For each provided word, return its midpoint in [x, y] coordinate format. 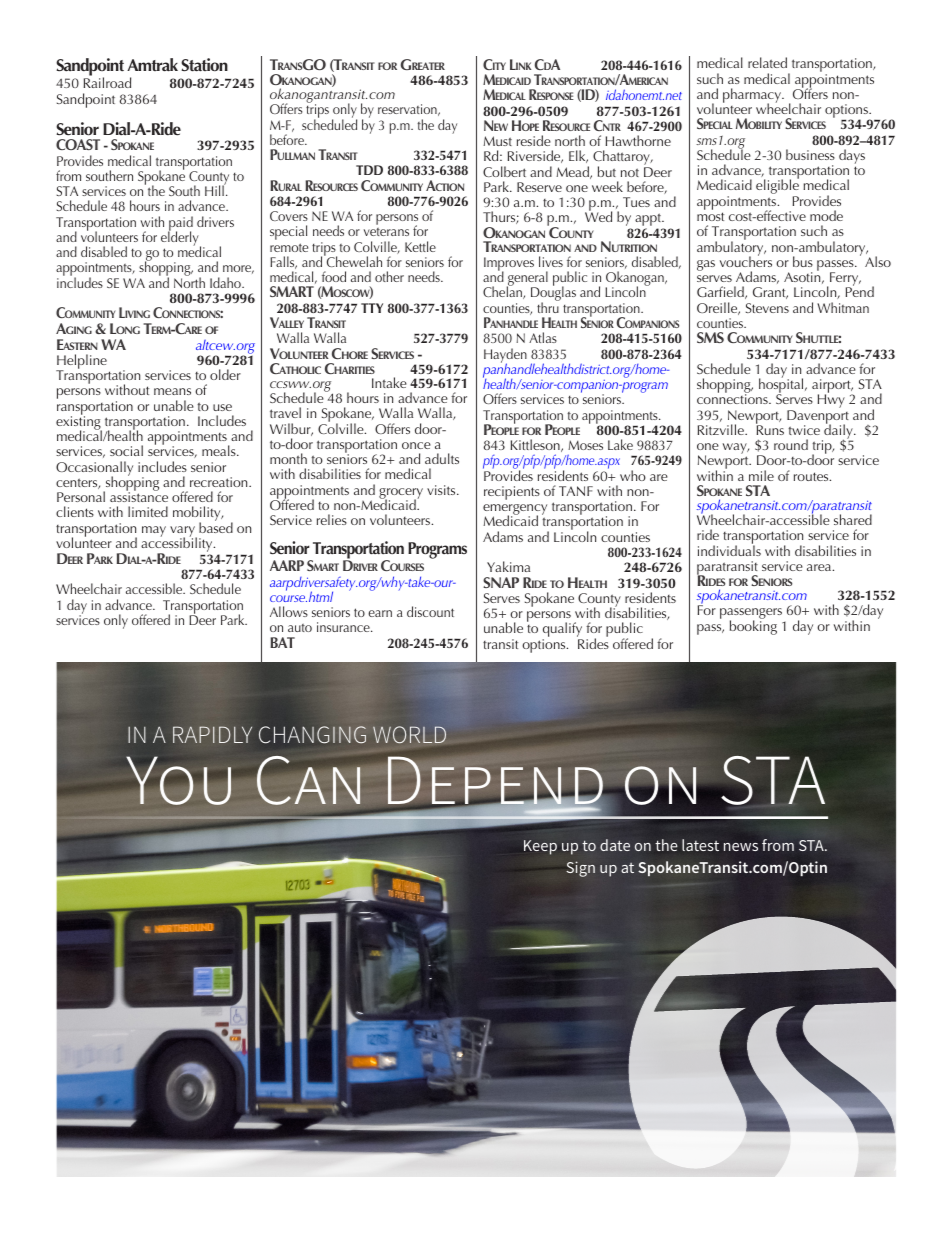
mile [761, 475]
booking [753, 626]
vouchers [746, 260]
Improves [509, 265]
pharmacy [753, 97]
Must [497, 141]
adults [442, 458]
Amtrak [152, 64]
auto [300, 628]
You [179, 781]
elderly [181, 239]
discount [430, 611]
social [126, 450]
